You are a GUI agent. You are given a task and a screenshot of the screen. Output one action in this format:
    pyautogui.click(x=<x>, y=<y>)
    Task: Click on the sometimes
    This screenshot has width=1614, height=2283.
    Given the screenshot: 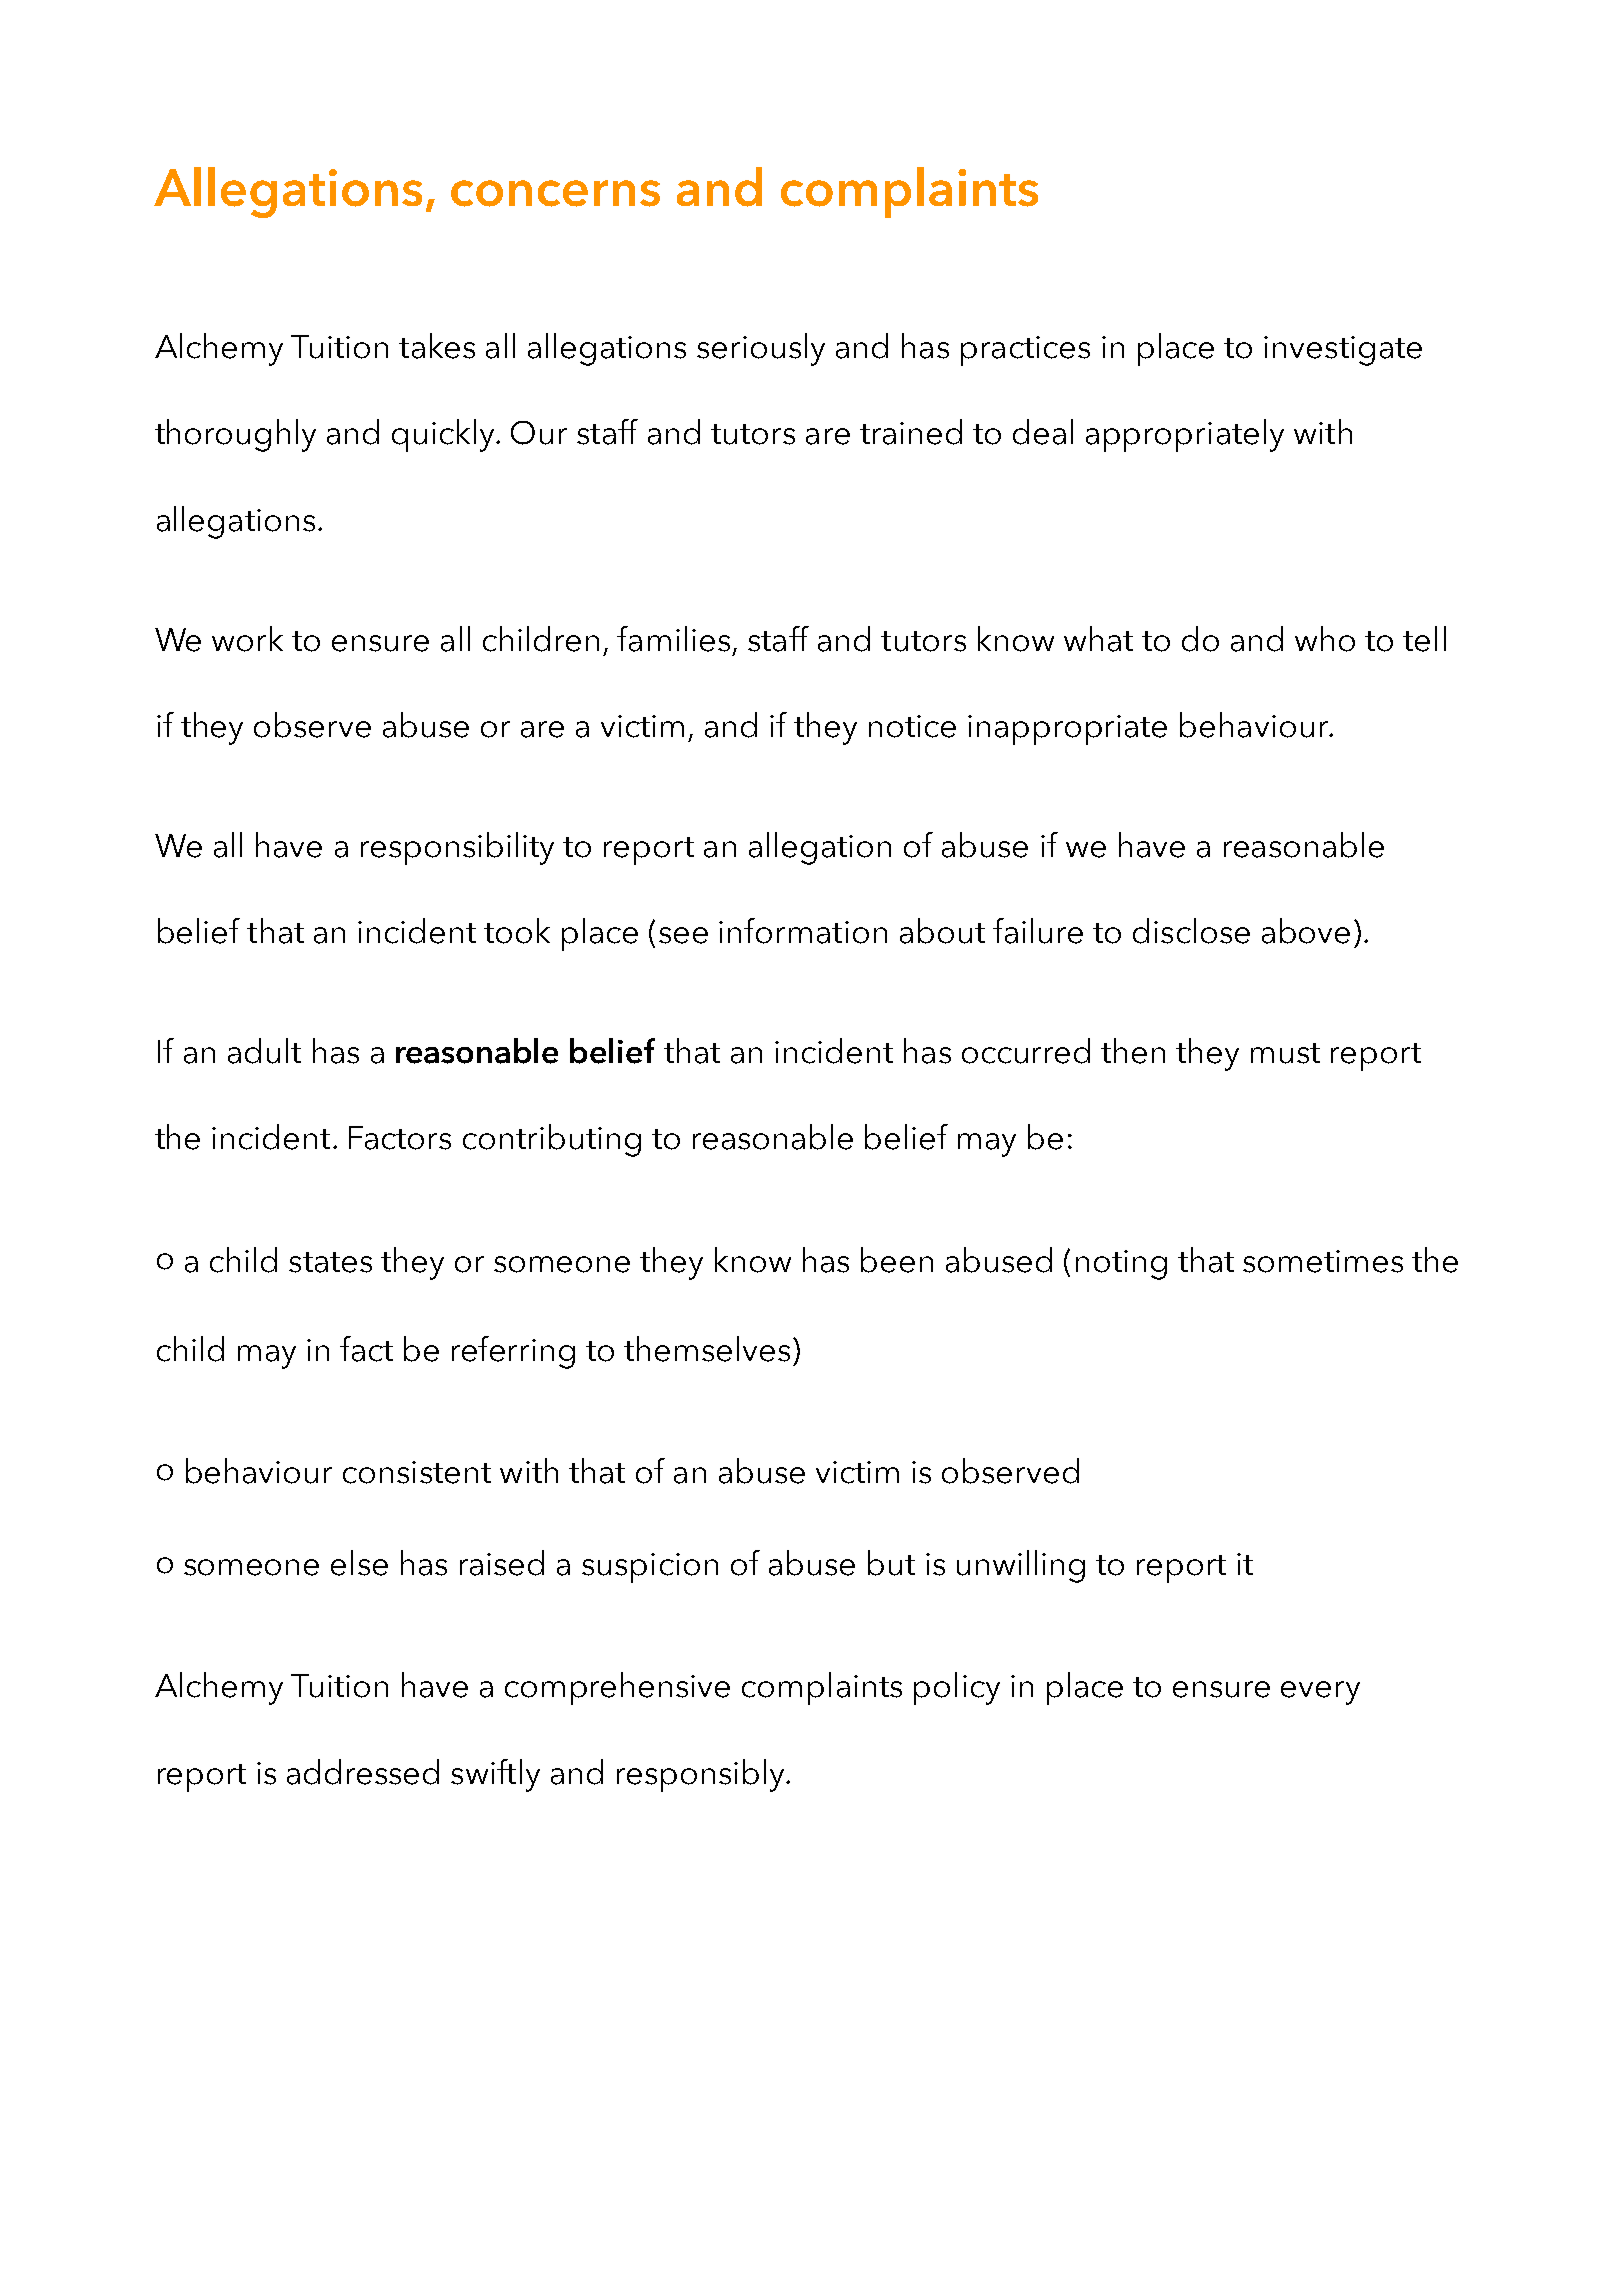 What is the action you would take?
    pyautogui.click(x=1323, y=1261)
